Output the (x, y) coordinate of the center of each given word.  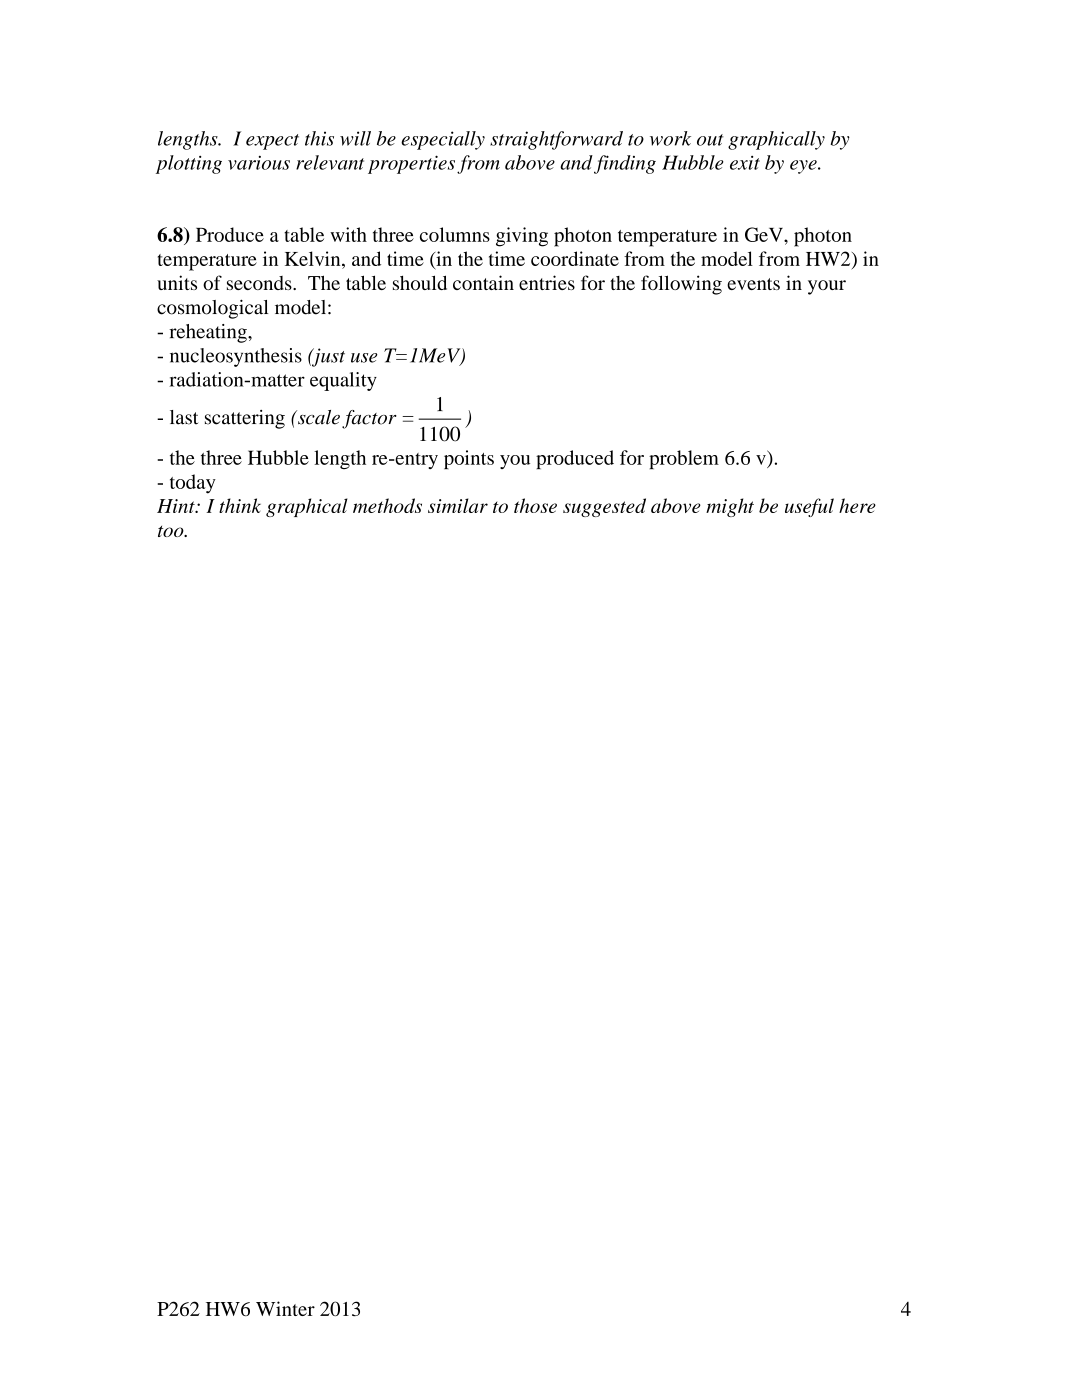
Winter (285, 1308)
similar (458, 505)
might (730, 507)
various (259, 163)
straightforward (556, 140)
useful (809, 507)
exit (745, 163)
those (535, 505)
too (172, 531)
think (240, 505)
